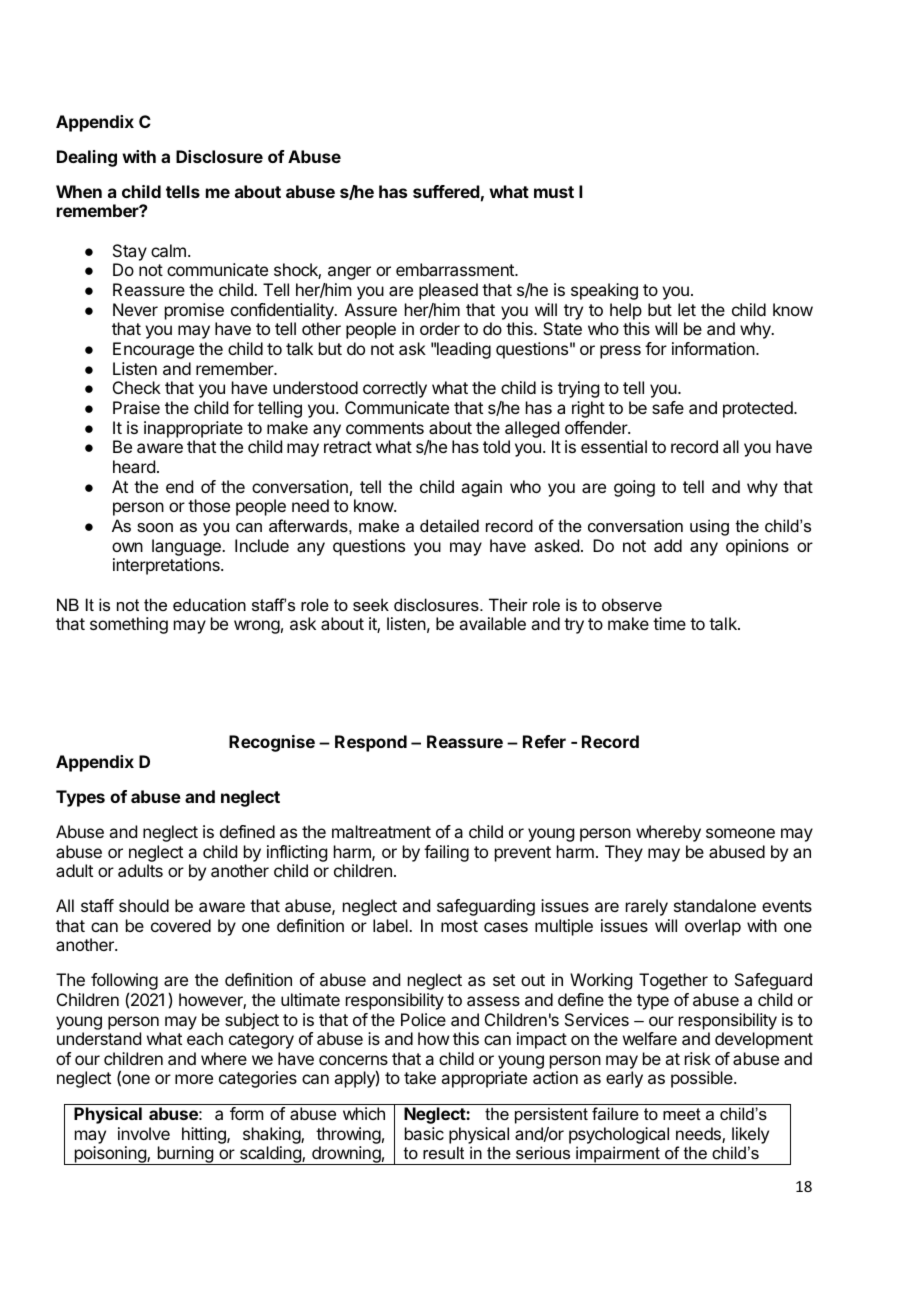 The width and height of the image is (924, 1308). I want to click on When, so click(79, 191).
